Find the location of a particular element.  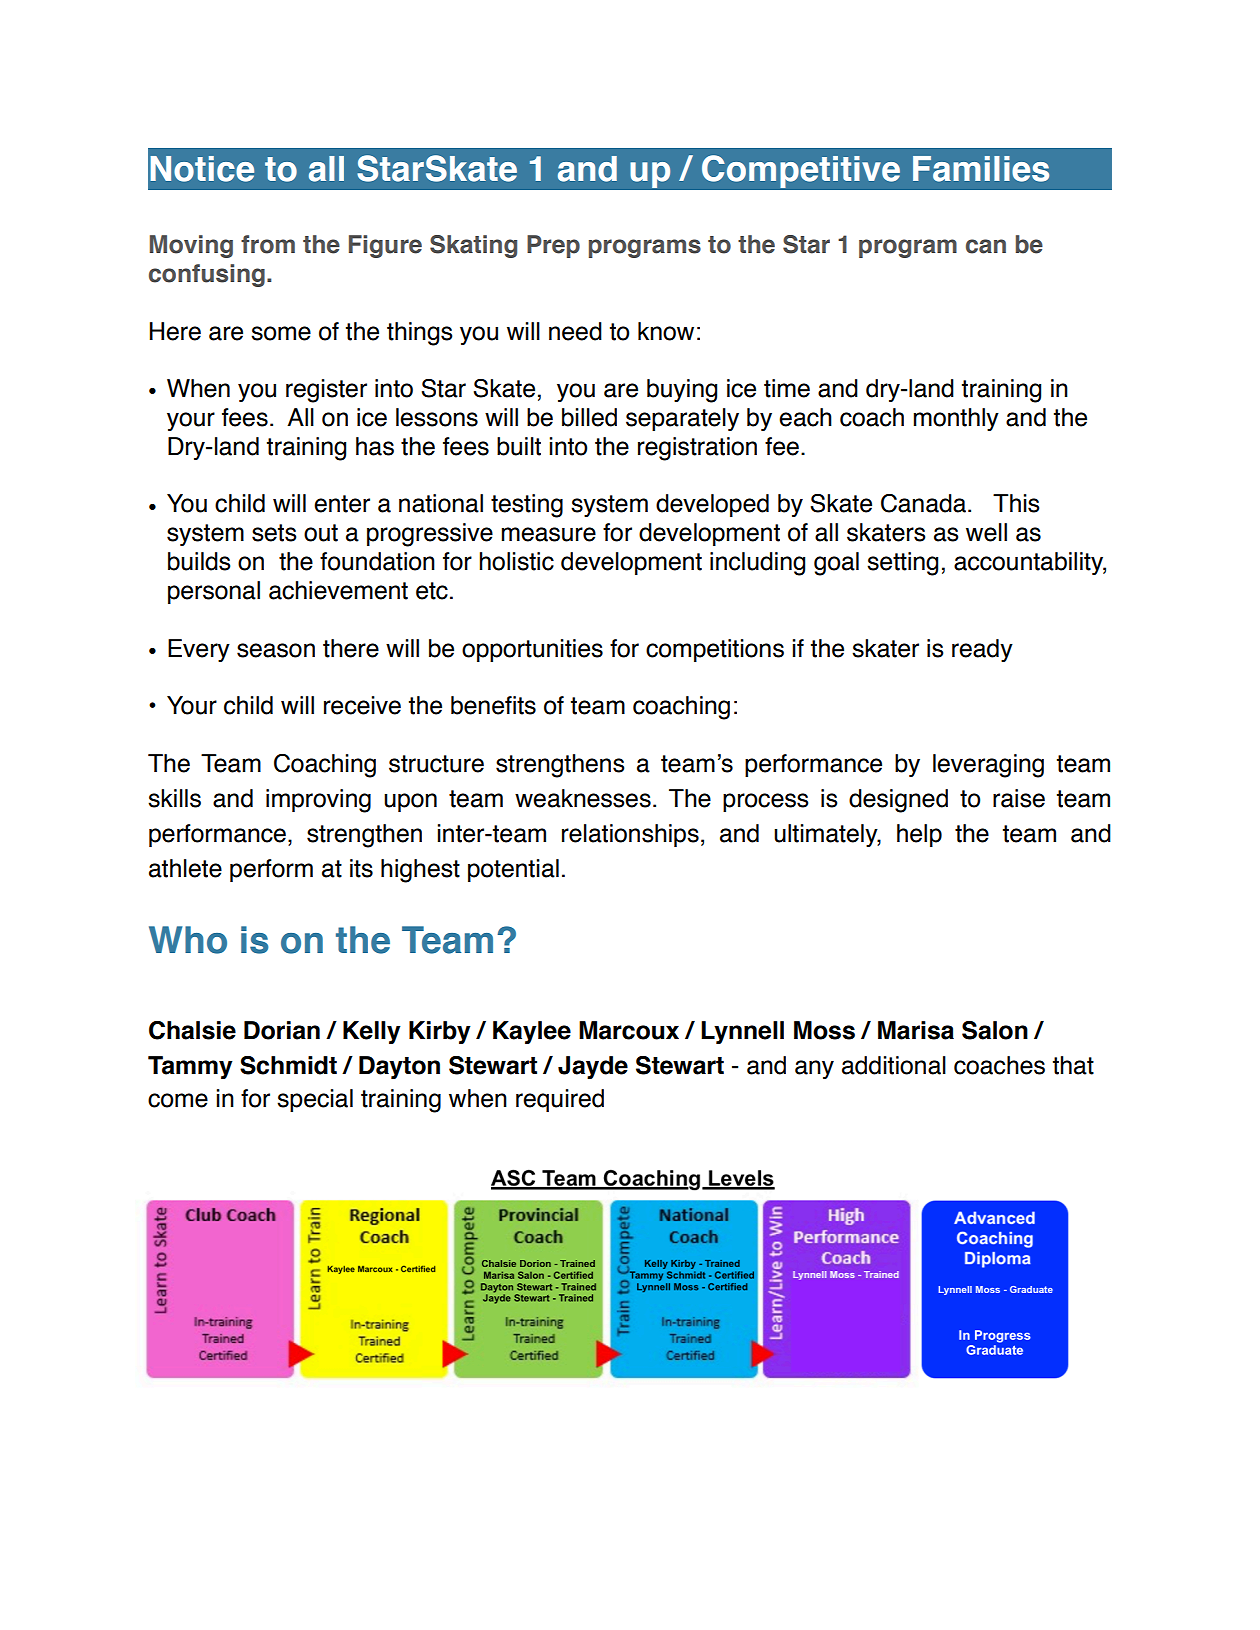

competitions is located at coordinates (715, 650).
